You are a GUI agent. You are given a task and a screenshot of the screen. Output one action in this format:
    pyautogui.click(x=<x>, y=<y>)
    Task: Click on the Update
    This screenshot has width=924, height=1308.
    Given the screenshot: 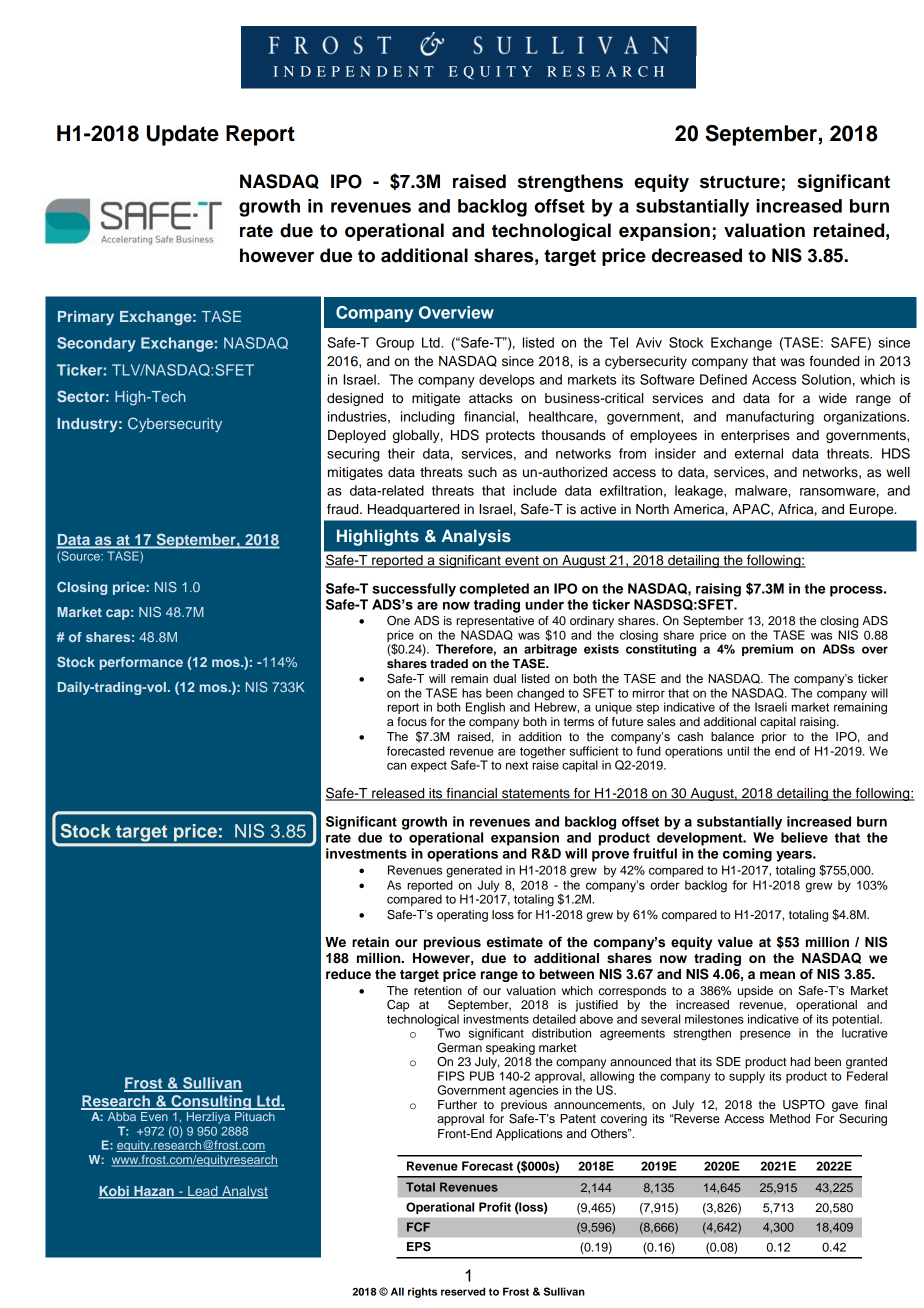 What is the action you would take?
    pyautogui.click(x=183, y=135)
